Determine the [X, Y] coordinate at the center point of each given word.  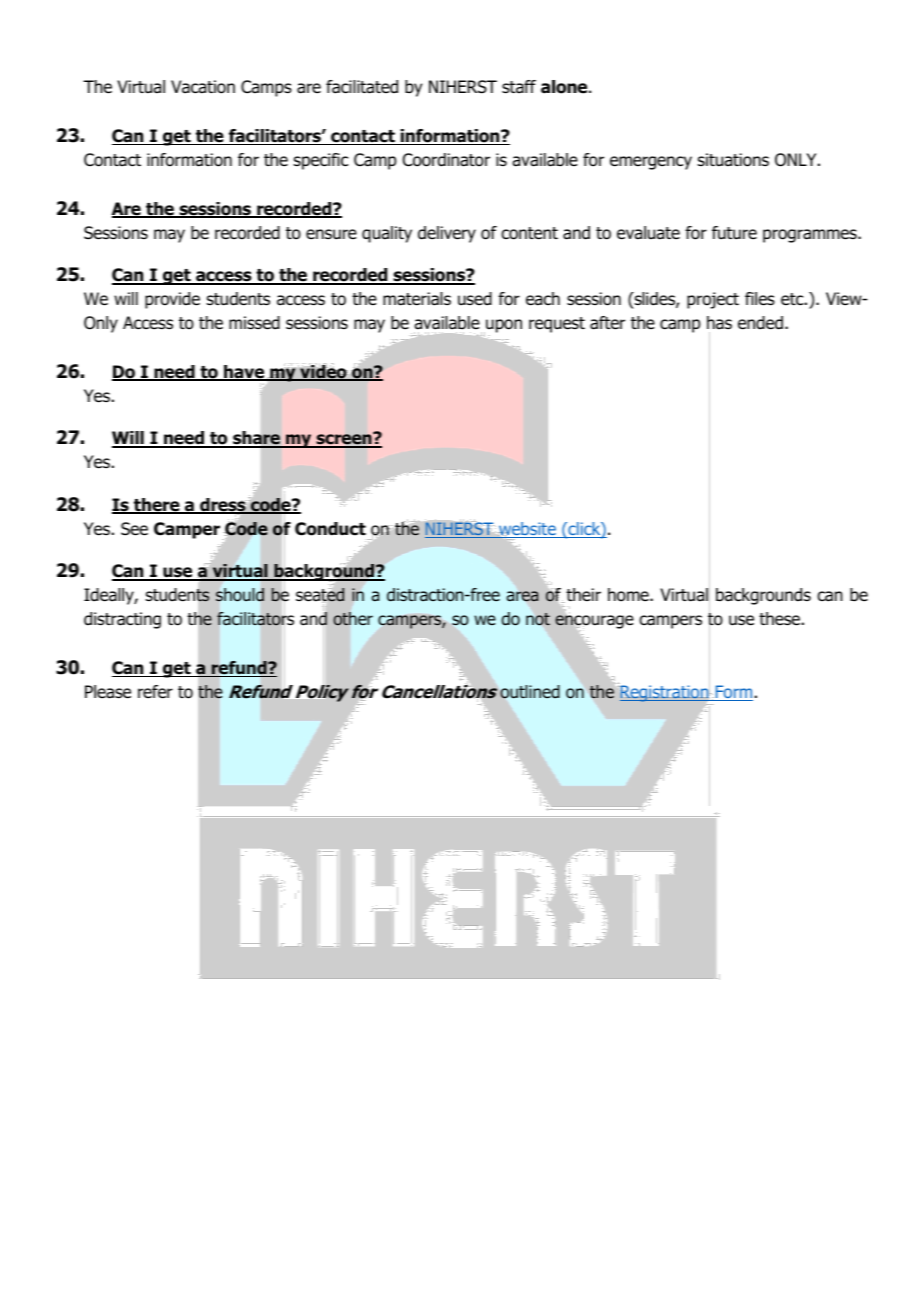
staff [519, 87]
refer [155, 692]
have [244, 373]
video [323, 373]
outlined [530, 692]
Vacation [203, 87]
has [719, 323]
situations [733, 160]
